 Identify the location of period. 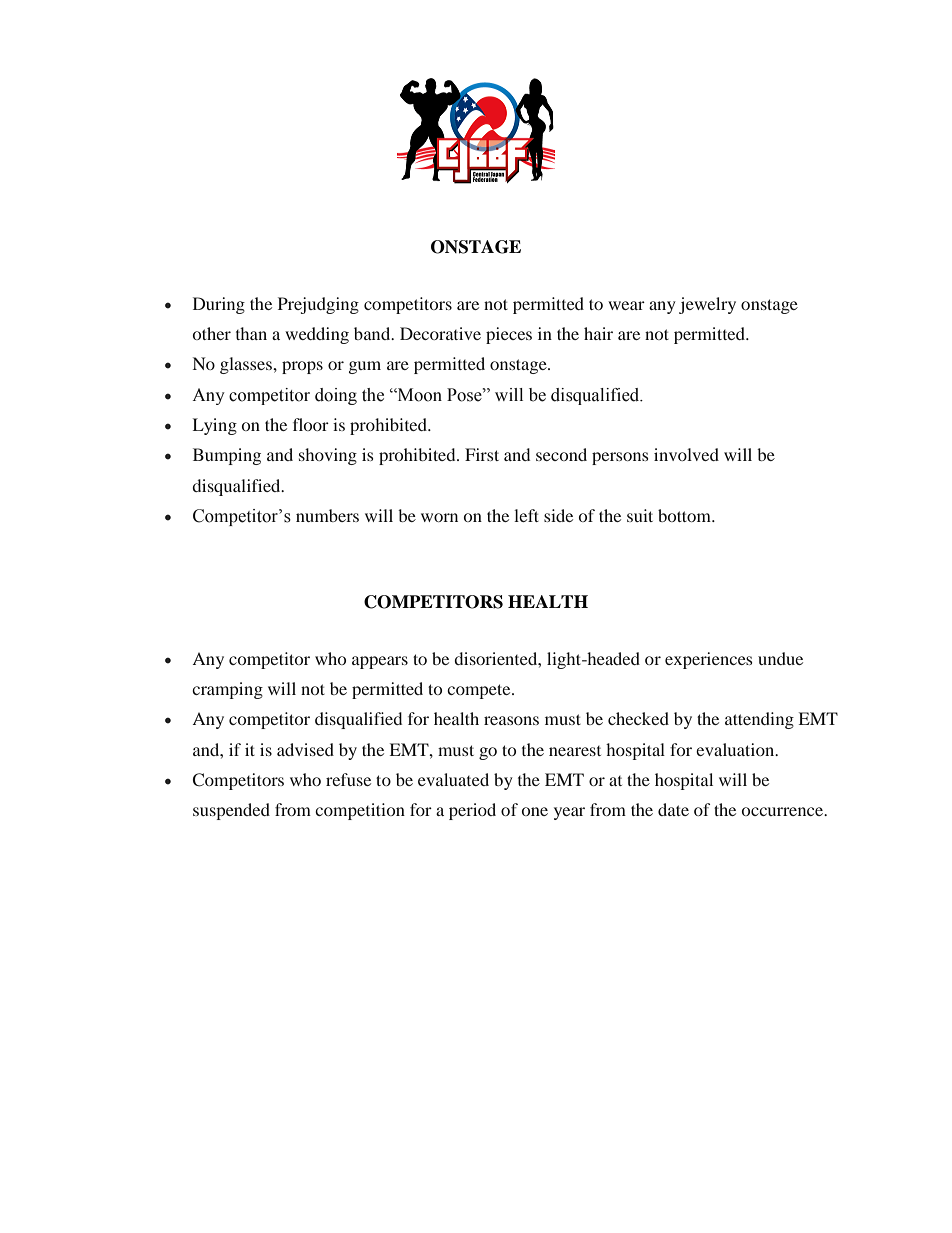
(472, 811).
